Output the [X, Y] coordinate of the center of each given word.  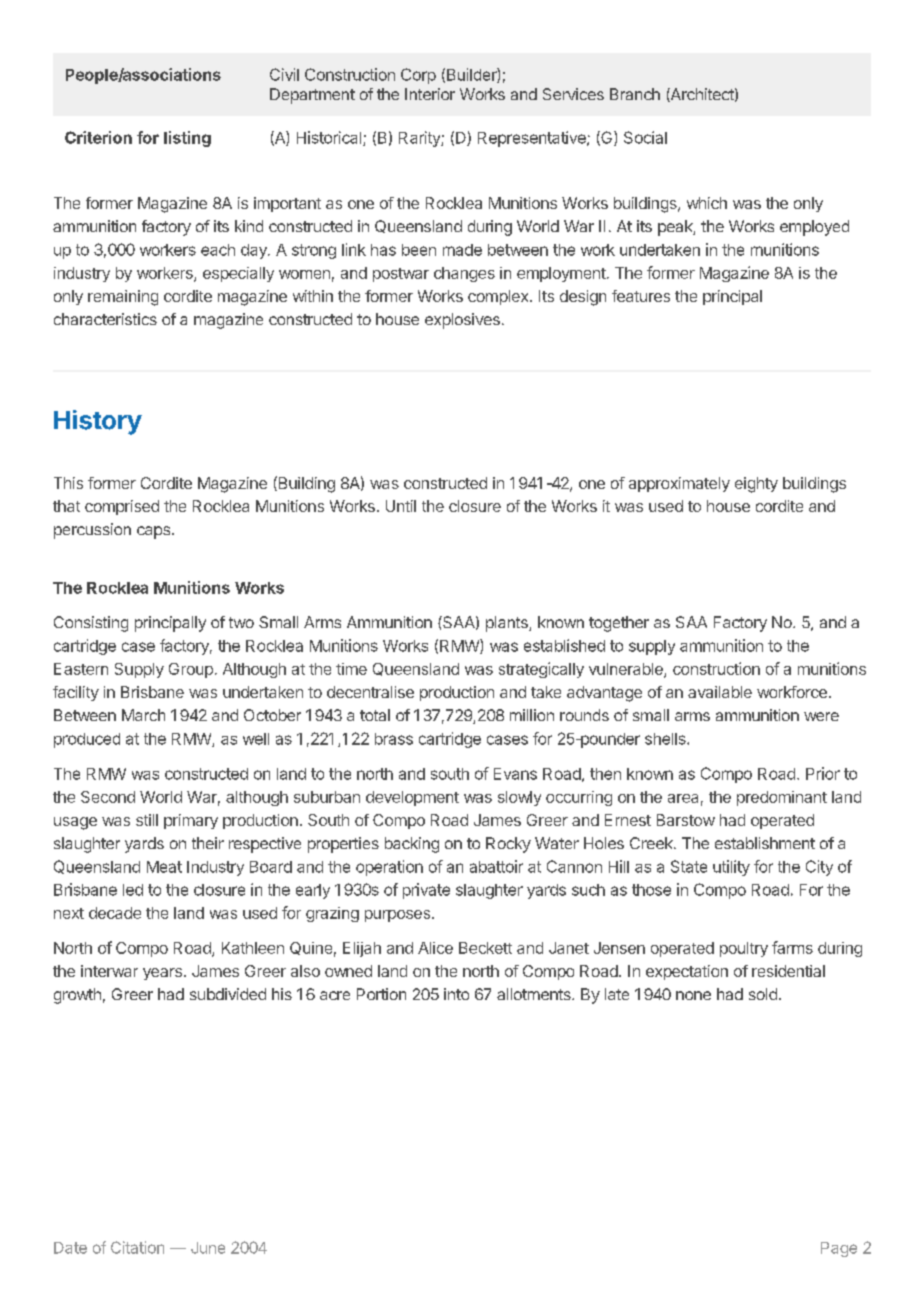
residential [788, 971]
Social [645, 137]
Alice [435, 948]
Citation [137, 1247]
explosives [462, 321]
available [720, 692]
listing [187, 139]
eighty [756, 485]
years [162, 974]
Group [191, 670]
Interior [430, 94]
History [98, 422]
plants [508, 624]
